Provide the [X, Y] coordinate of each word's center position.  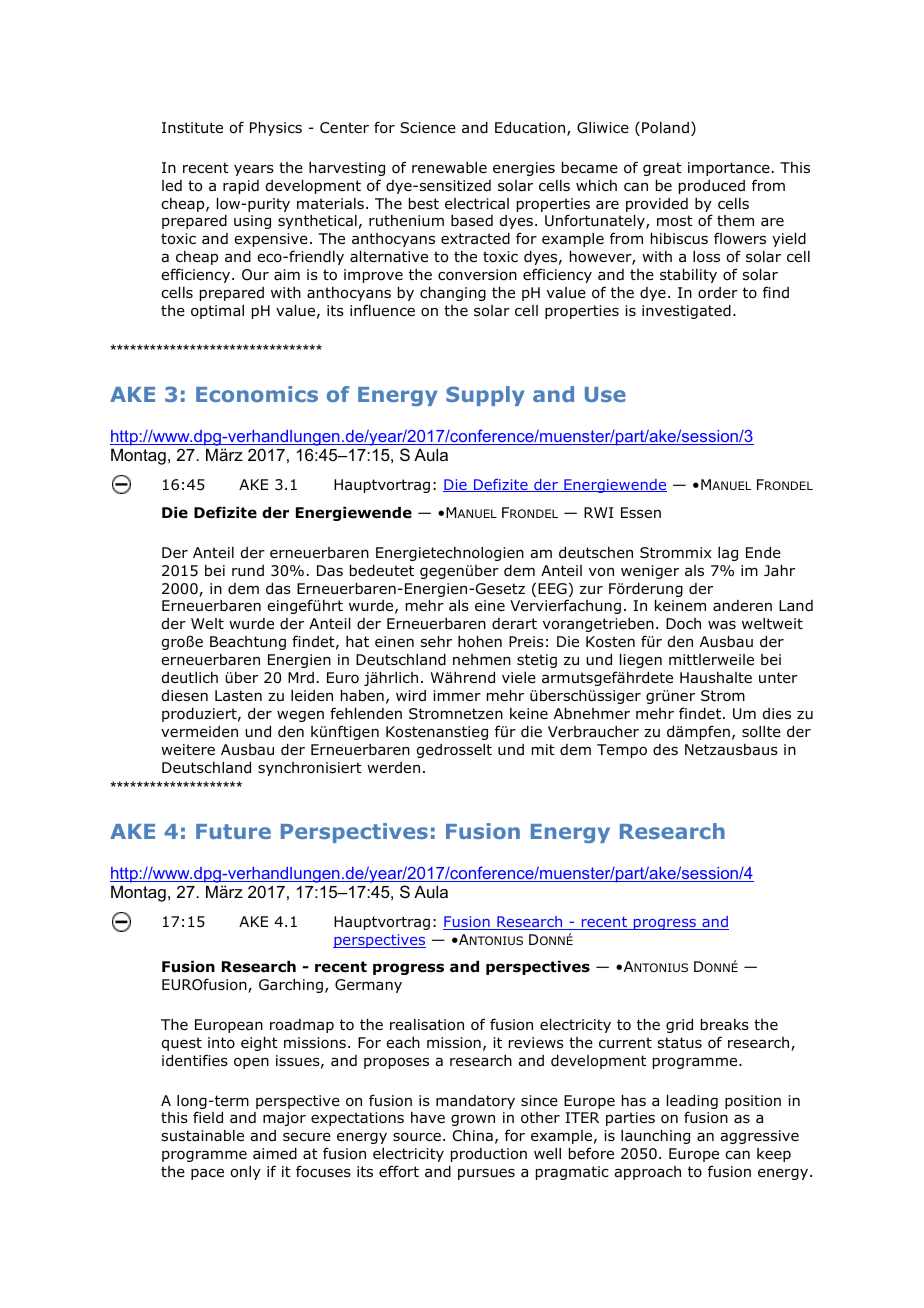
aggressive [759, 1137]
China [473, 1136]
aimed [275, 1154]
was [722, 625]
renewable [449, 168]
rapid [241, 187]
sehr [436, 641]
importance [729, 169]
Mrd [301, 677]
